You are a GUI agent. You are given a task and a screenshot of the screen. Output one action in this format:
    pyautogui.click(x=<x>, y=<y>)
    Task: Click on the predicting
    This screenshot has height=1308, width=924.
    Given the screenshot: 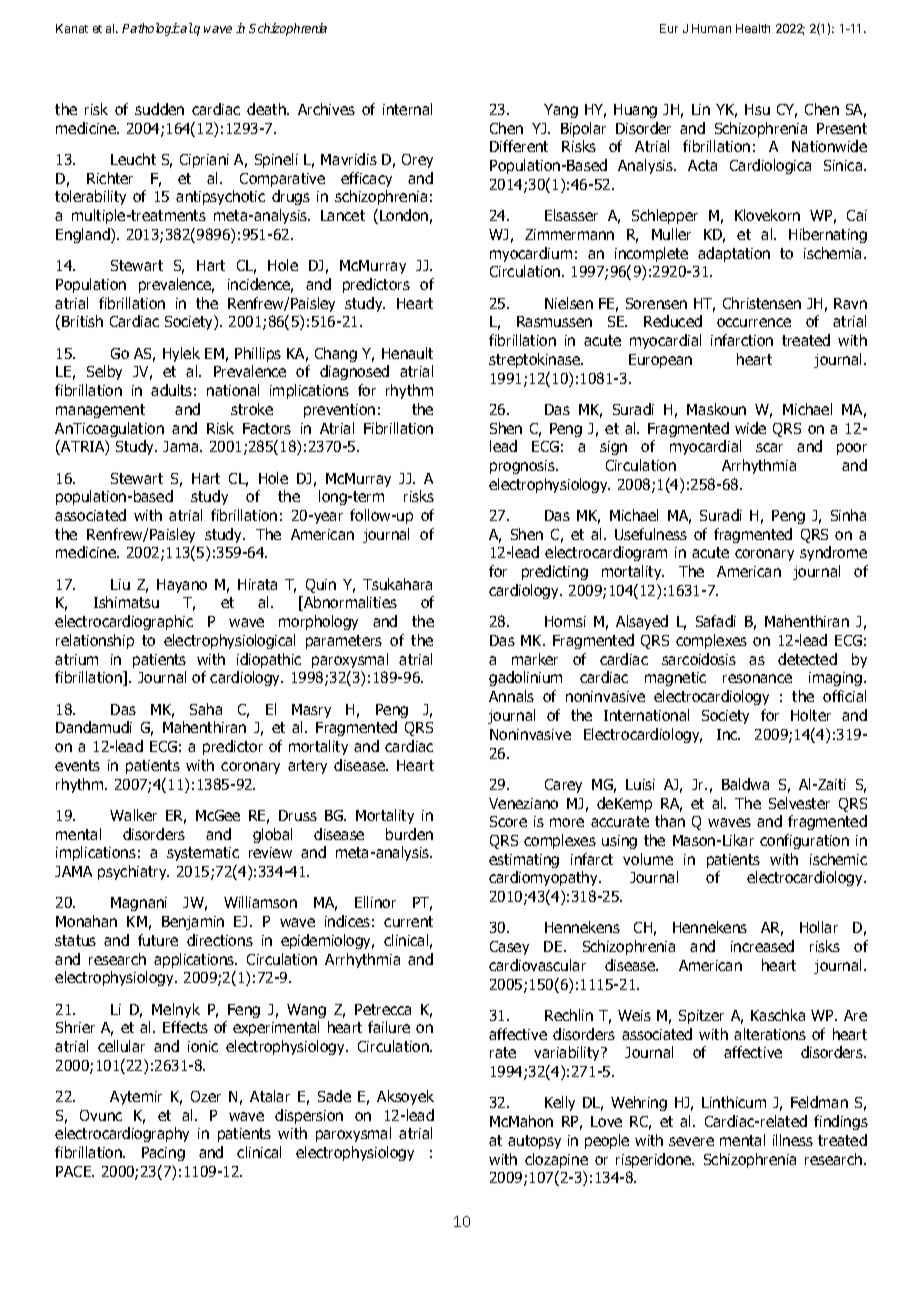 What is the action you would take?
    pyautogui.click(x=555, y=572)
